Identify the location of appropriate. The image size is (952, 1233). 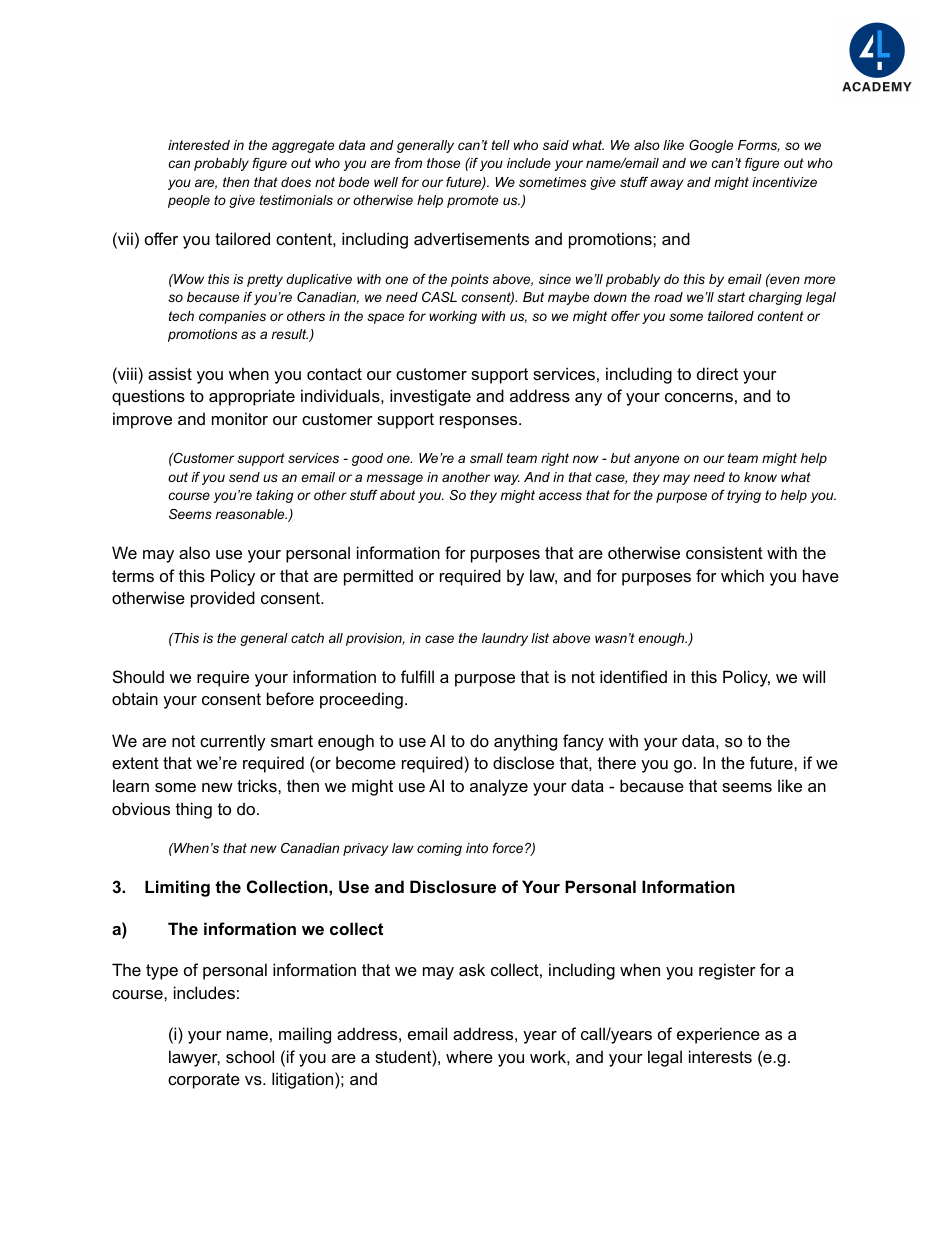
(252, 397).
